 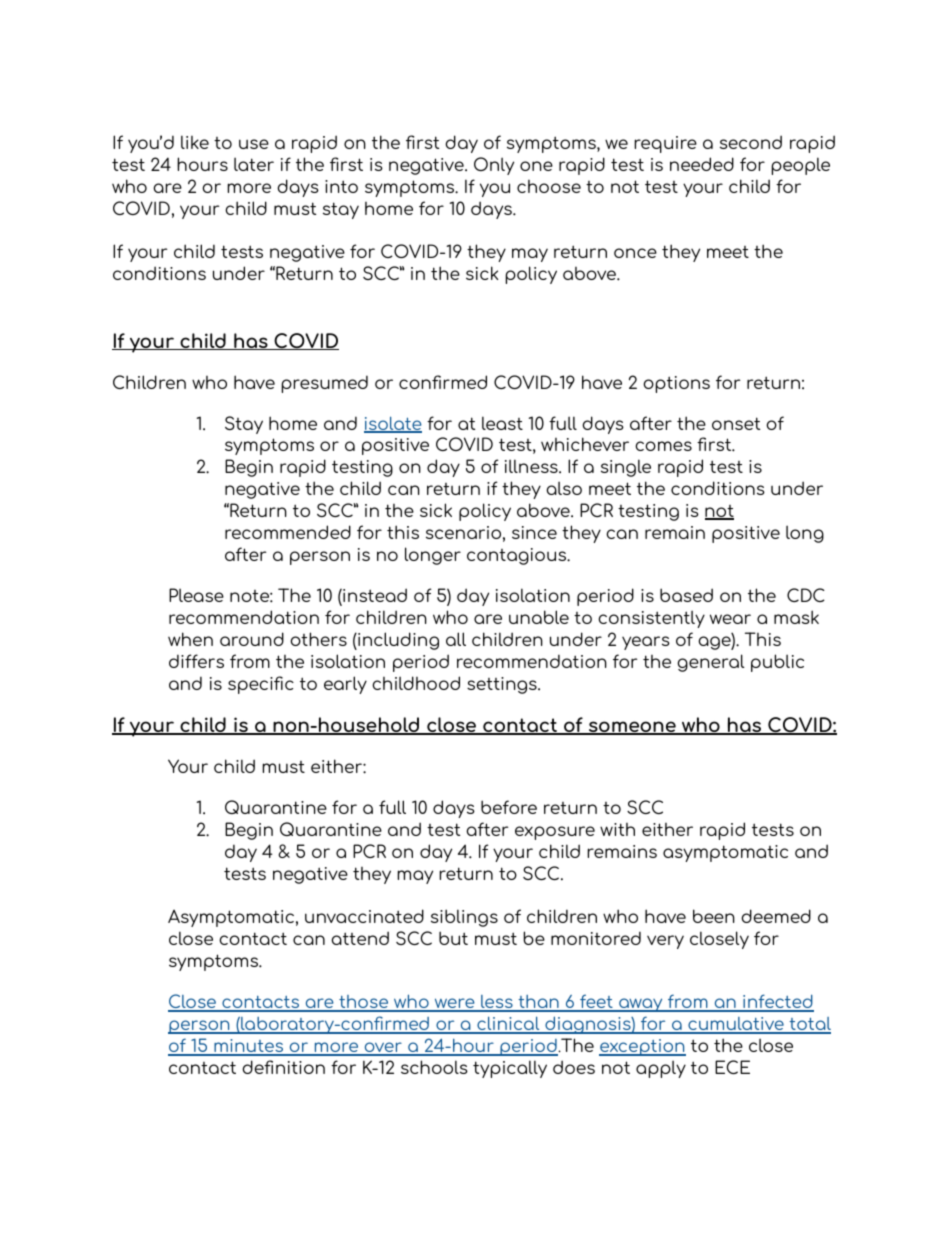 I want to click on later, so click(x=254, y=164).
